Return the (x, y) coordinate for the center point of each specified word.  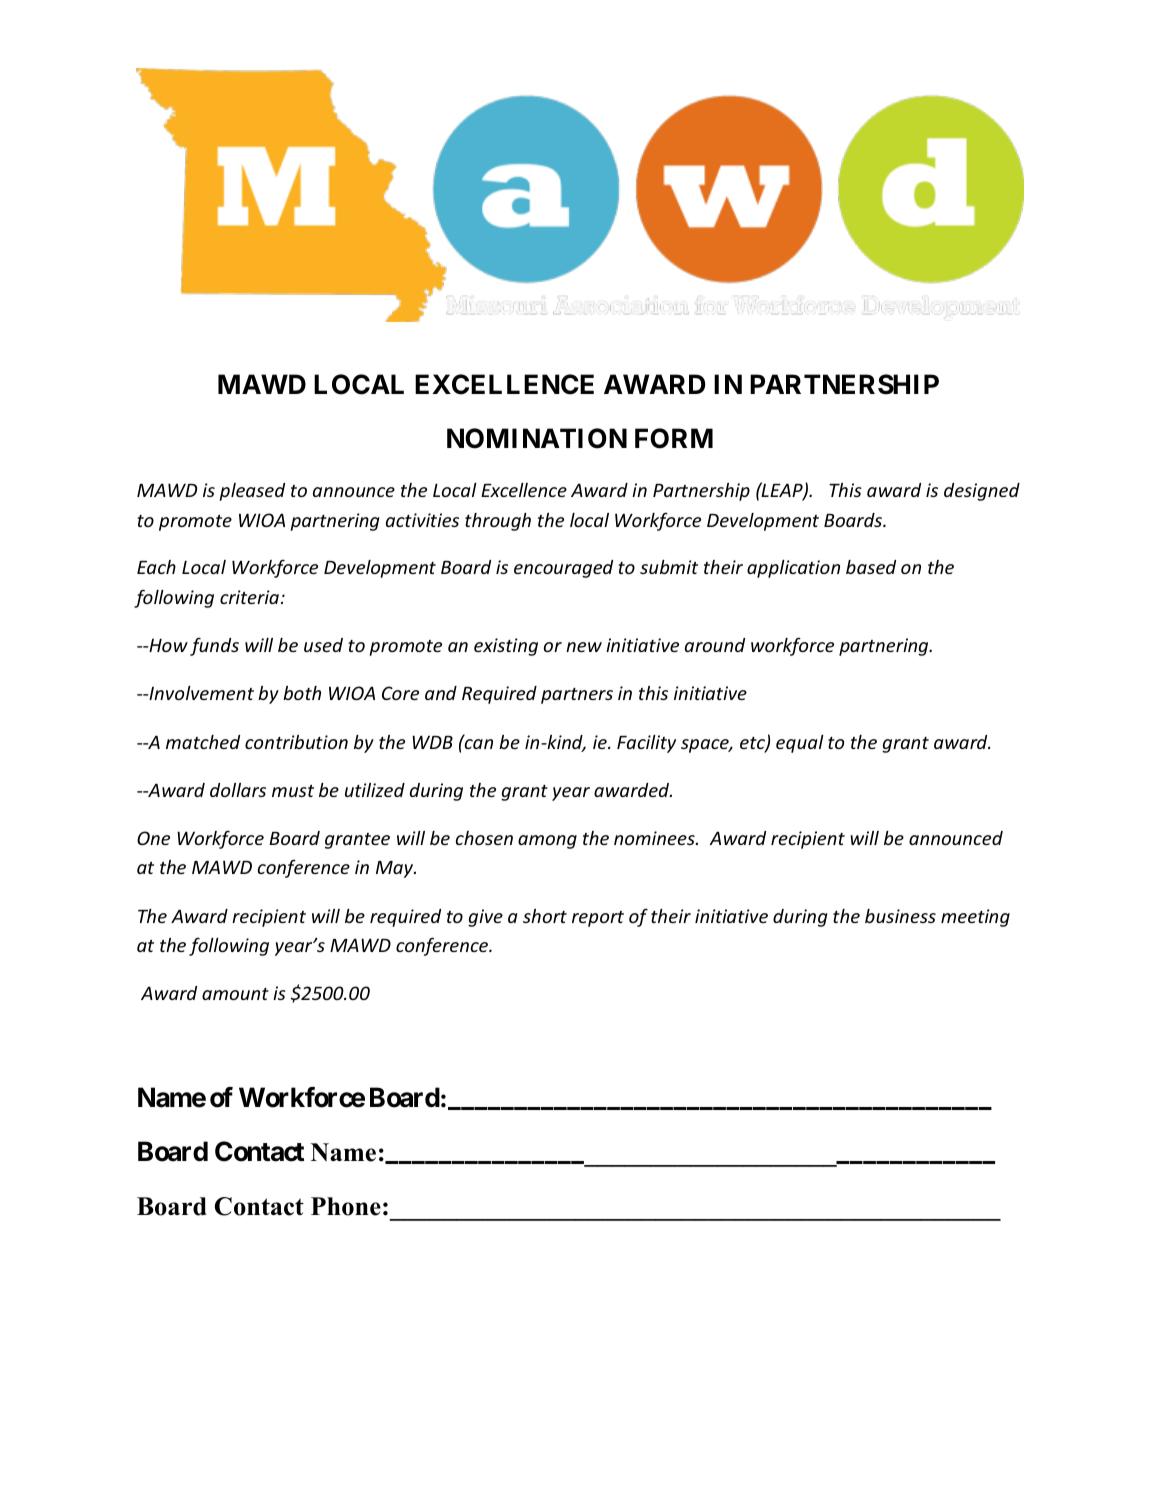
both (302, 693)
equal (800, 744)
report (598, 919)
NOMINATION (537, 438)
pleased (252, 492)
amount (235, 994)
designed (982, 492)
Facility (646, 744)
